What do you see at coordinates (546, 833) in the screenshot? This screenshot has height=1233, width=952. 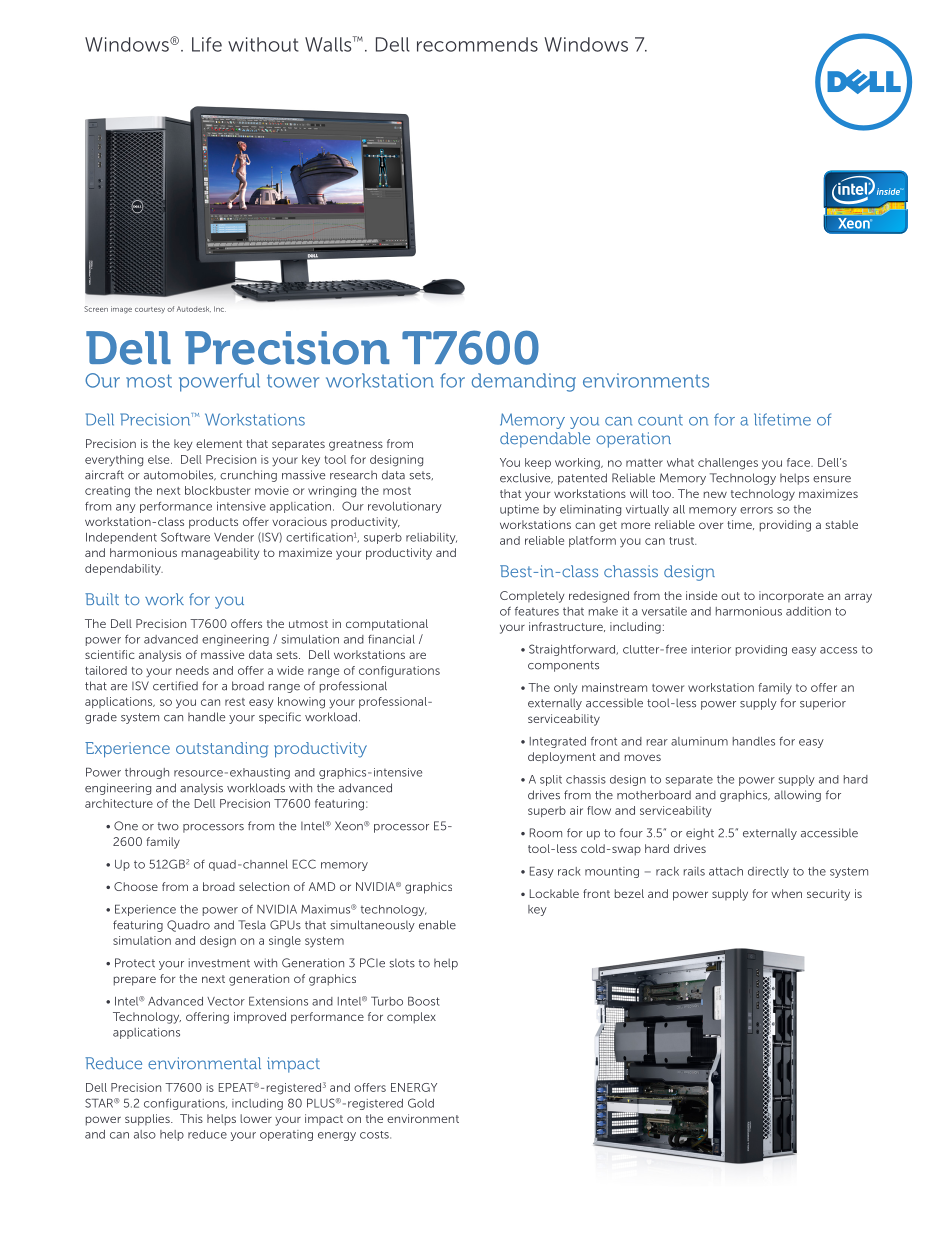 I see `Room` at bounding box center [546, 833].
